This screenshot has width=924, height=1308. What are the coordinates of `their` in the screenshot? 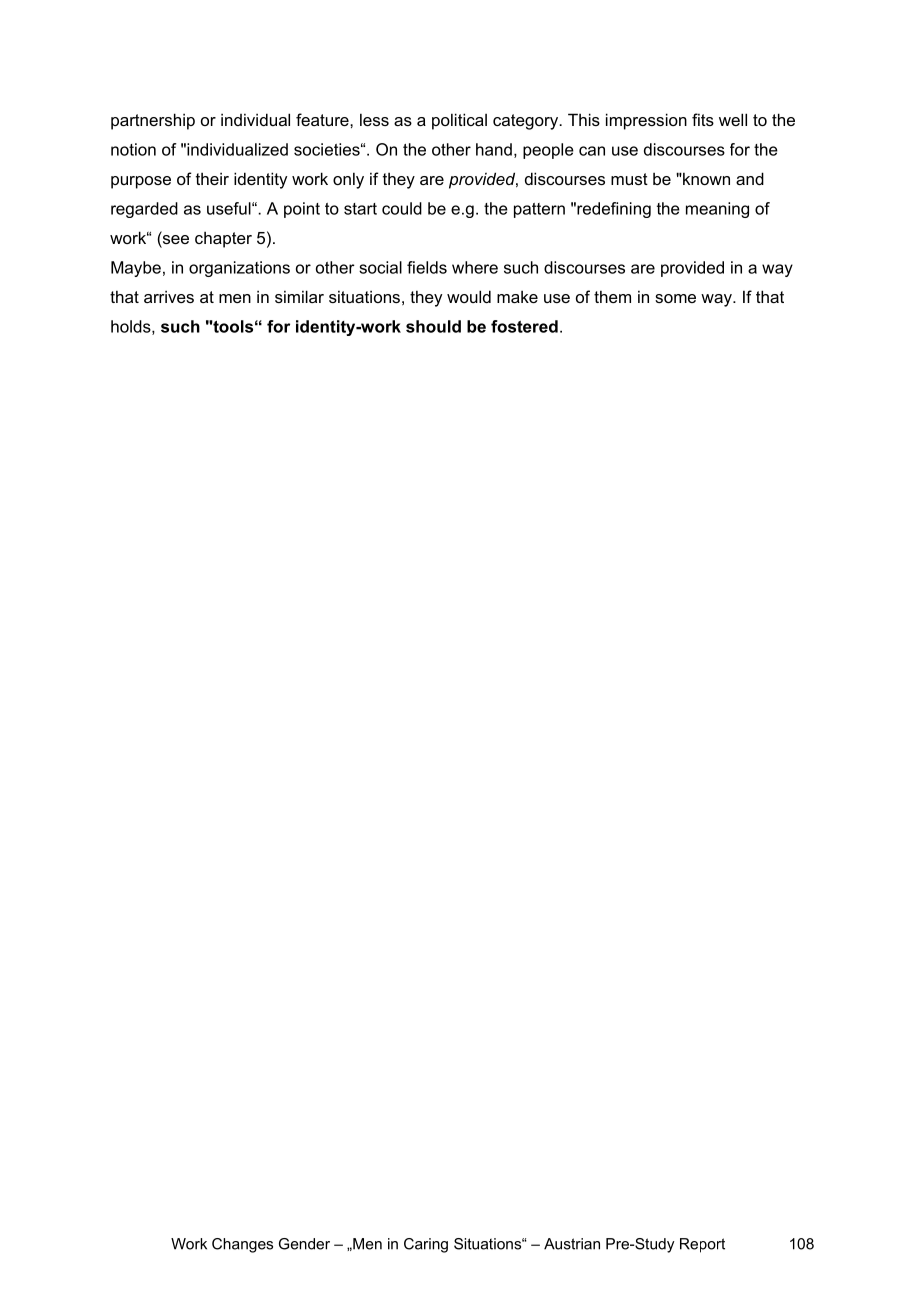 It's located at (212, 178).
